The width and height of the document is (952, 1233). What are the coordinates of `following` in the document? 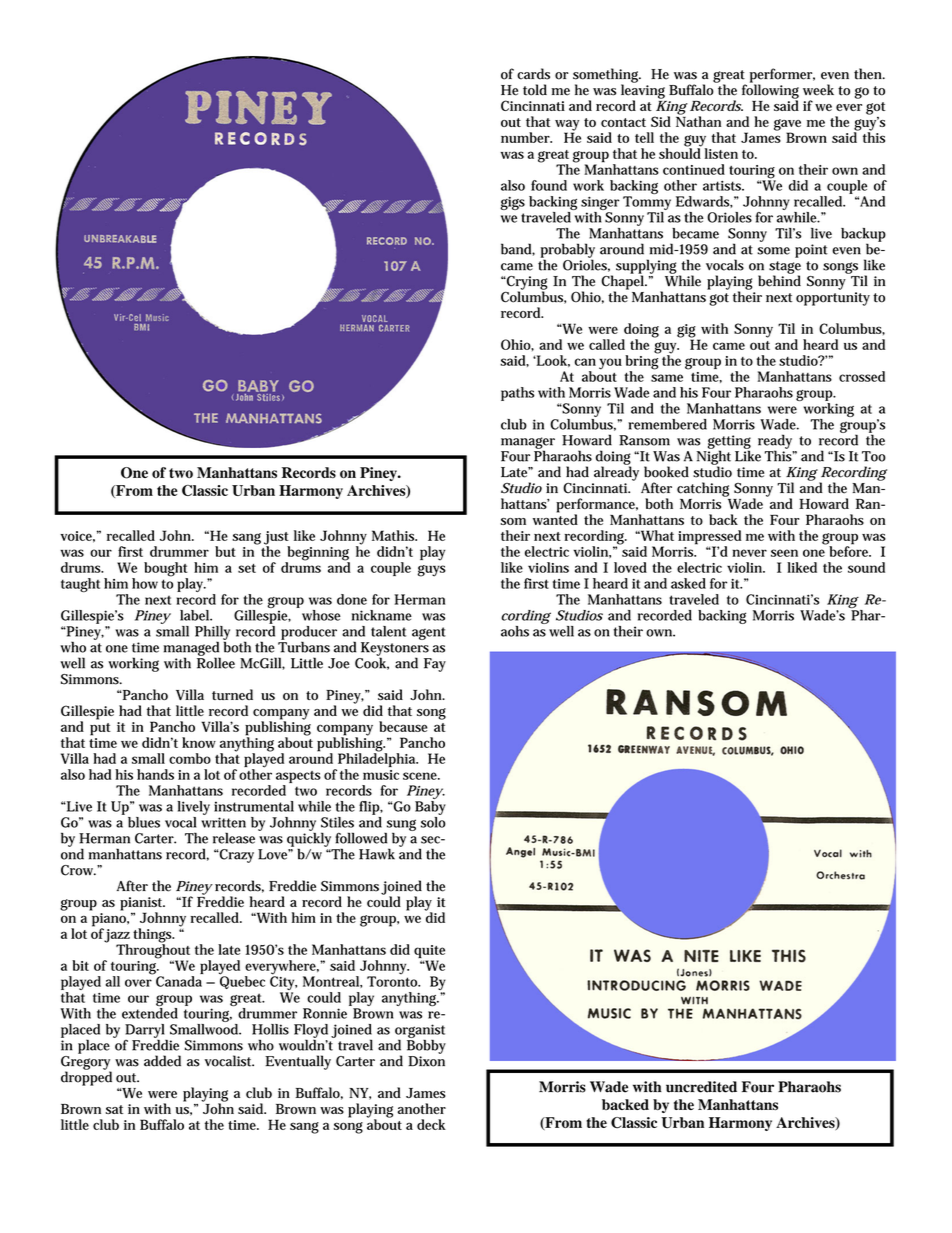 It's located at (770, 91).
